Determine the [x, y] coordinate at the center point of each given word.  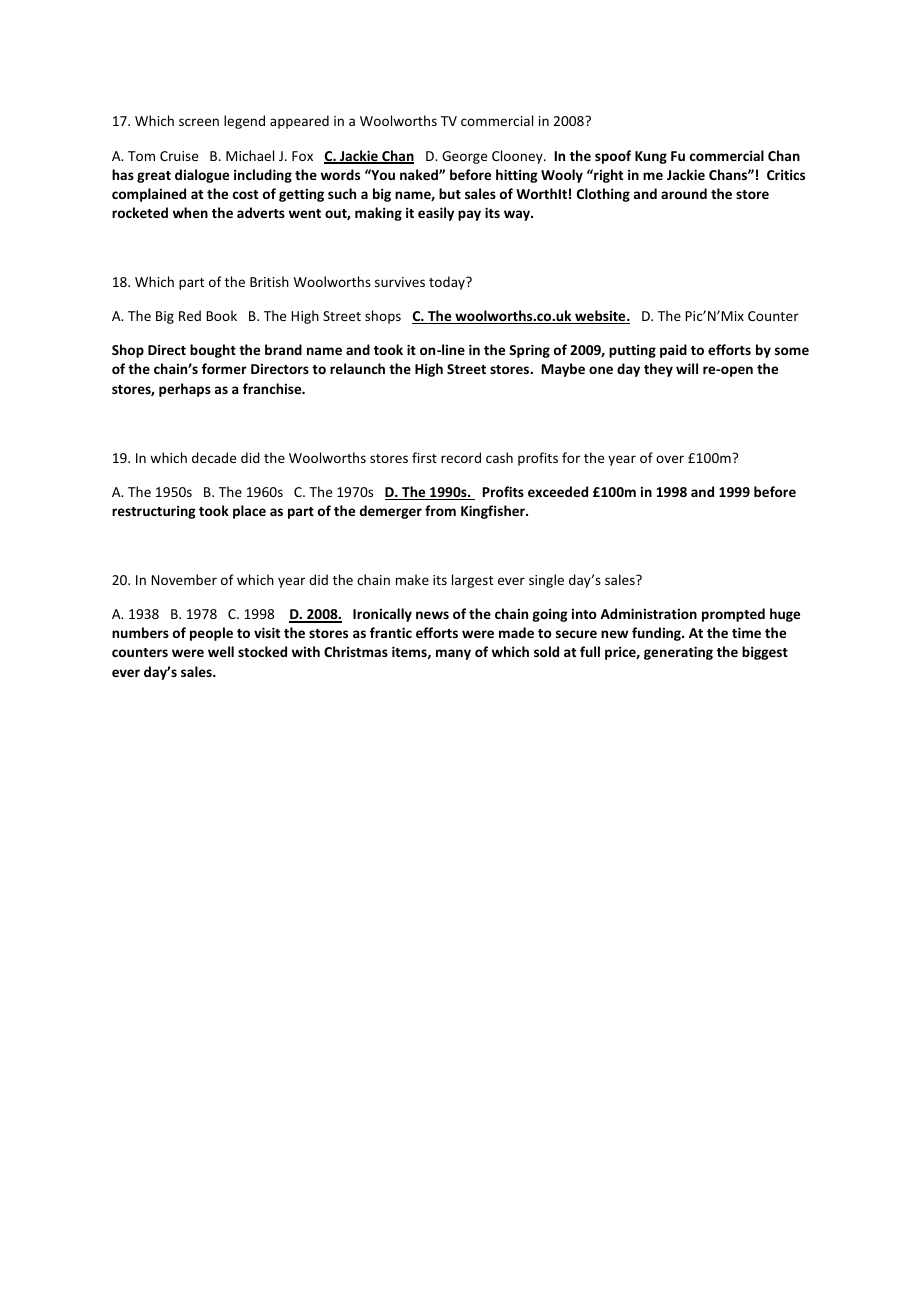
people [211, 634]
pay [469, 215]
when [190, 212]
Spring [529, 351]
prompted [733, 615]
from [440, 510]
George [464, 157]
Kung [651, 157]
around [684, 193]
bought [213, 351]
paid [673, 351]
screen [199, 122]
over [670, 459]
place [249, 512]
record [461, 457]
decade [214, 457]
